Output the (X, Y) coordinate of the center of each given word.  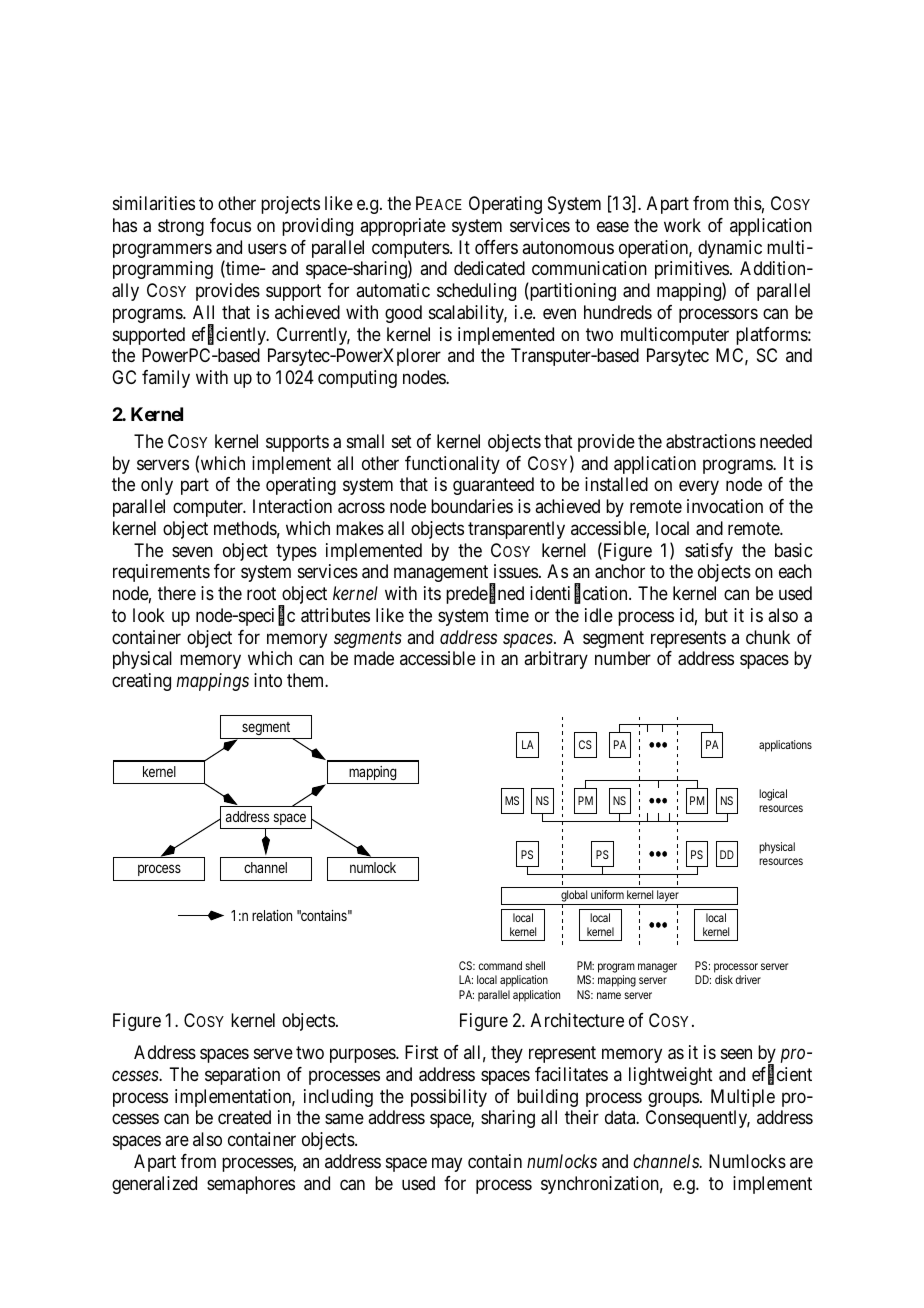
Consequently (698, 1119)
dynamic (730, 249)
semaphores (251, 1185)
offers (496, 247)
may (447, 1164)
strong (181, 227)
